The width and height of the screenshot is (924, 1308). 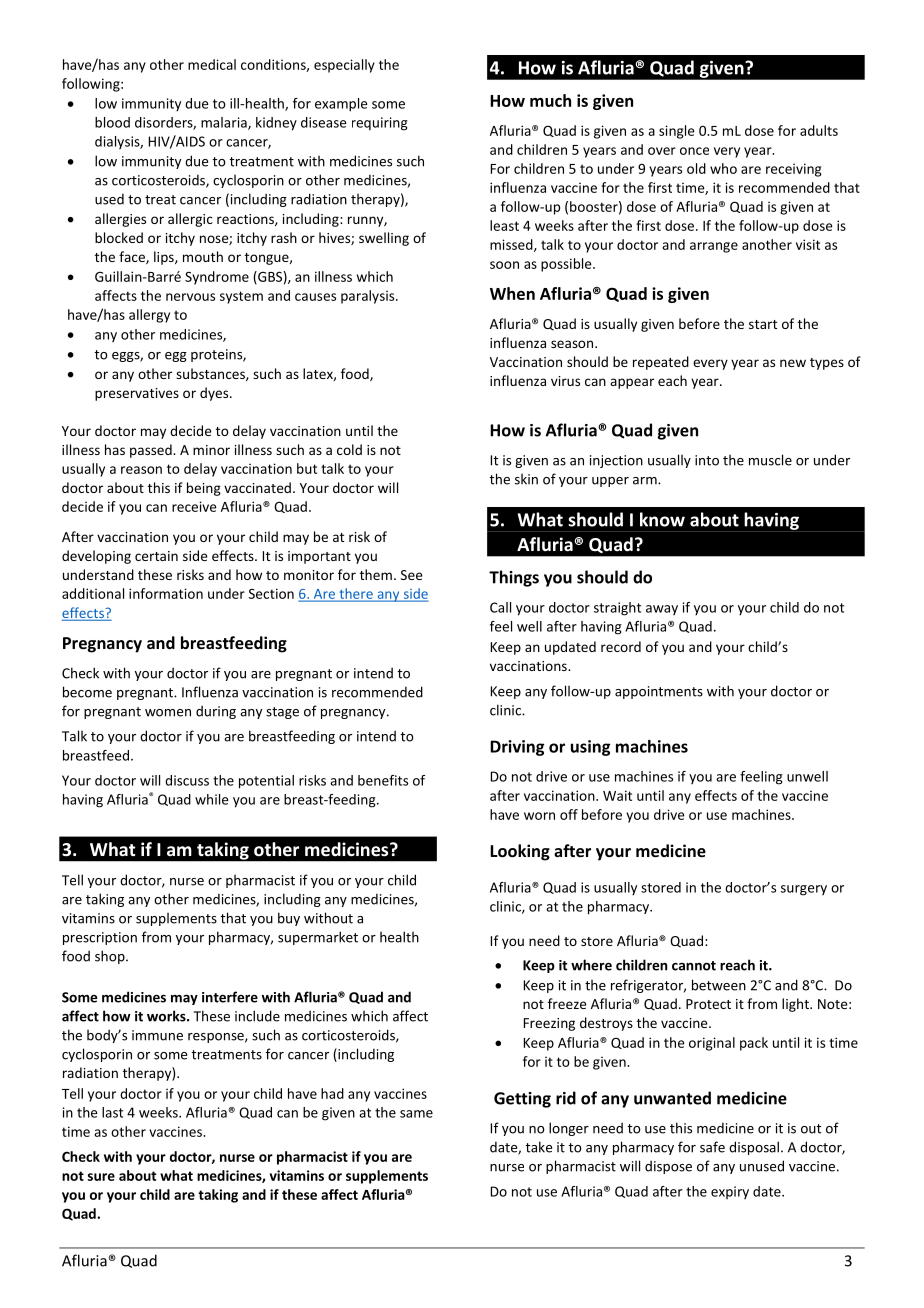 What do you see at coordinates (380, 124) in the screenshot?
I see `requiring` at bounding box center [380, 124].
